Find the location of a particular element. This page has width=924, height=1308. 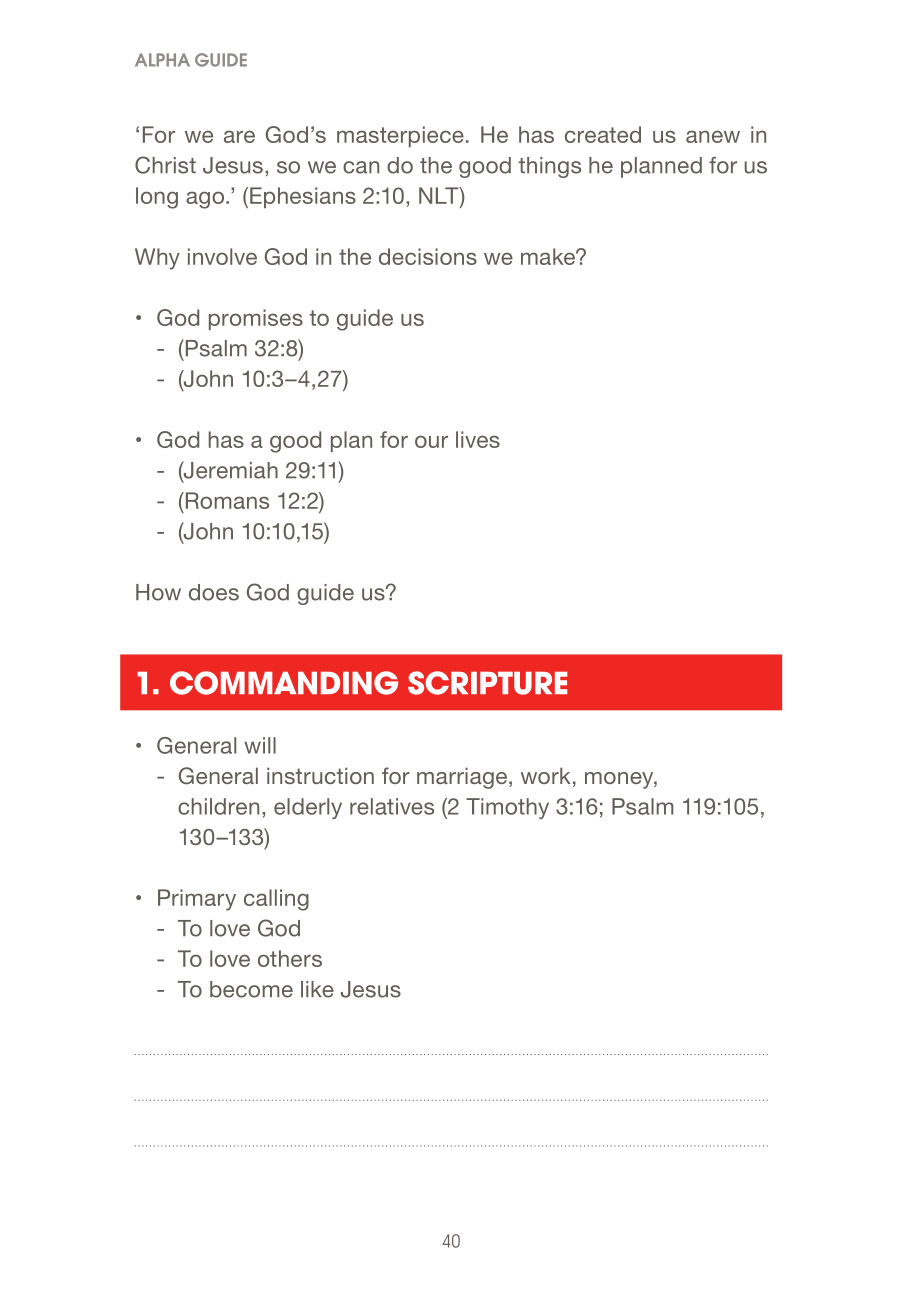

Romans is located at coordinates (226, 500).
